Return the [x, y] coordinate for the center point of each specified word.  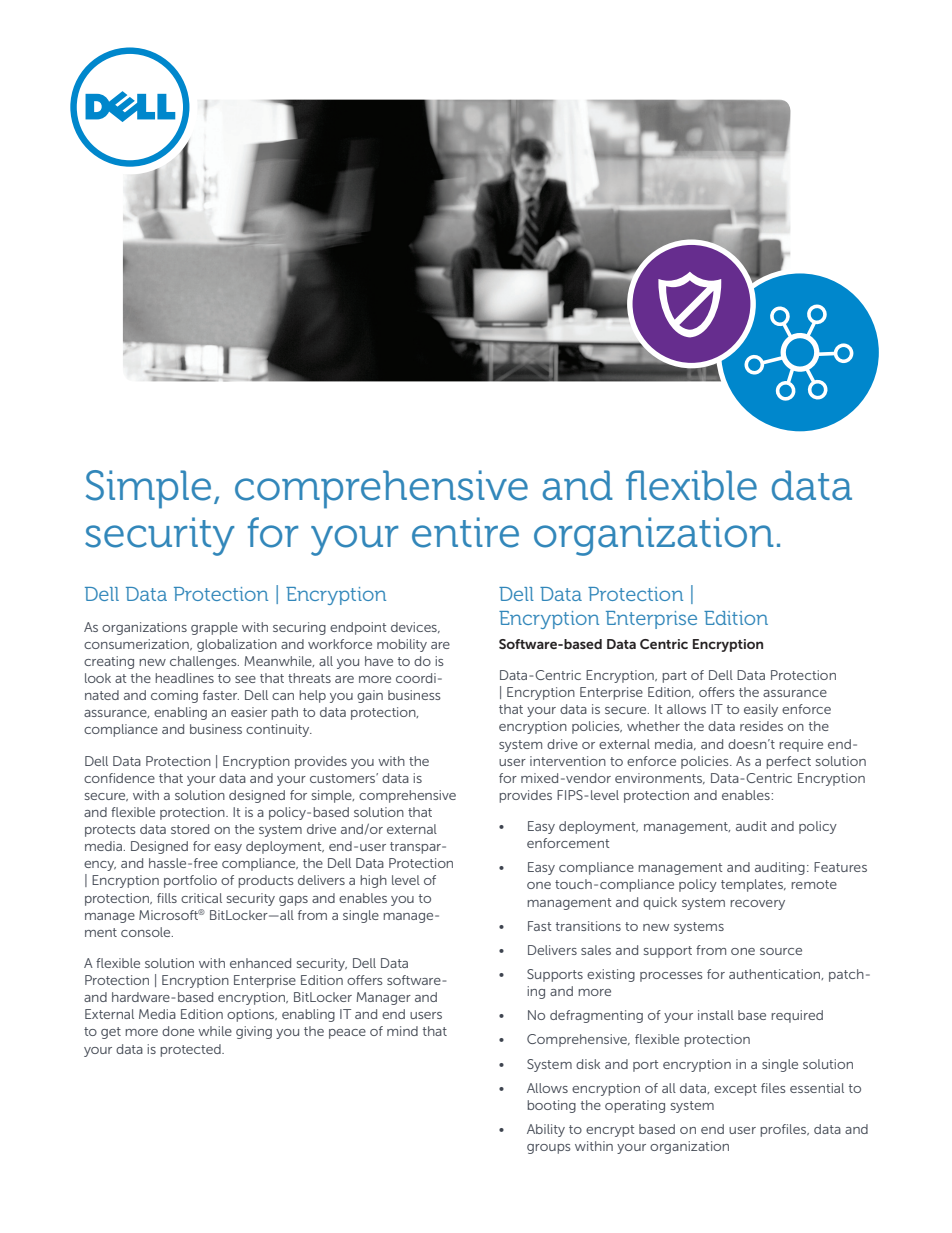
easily [761, 710]
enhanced [260, 963]
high [373, 881]
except [735, 1090]
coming [174, 696]
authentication [776, 974]
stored [190, 829]
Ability [546, 1130]
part [674, 677]
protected [191, 1050]
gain [370, 696]
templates [753, 885]
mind [402, 1031]
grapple [214, 628]
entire [465, 532]
